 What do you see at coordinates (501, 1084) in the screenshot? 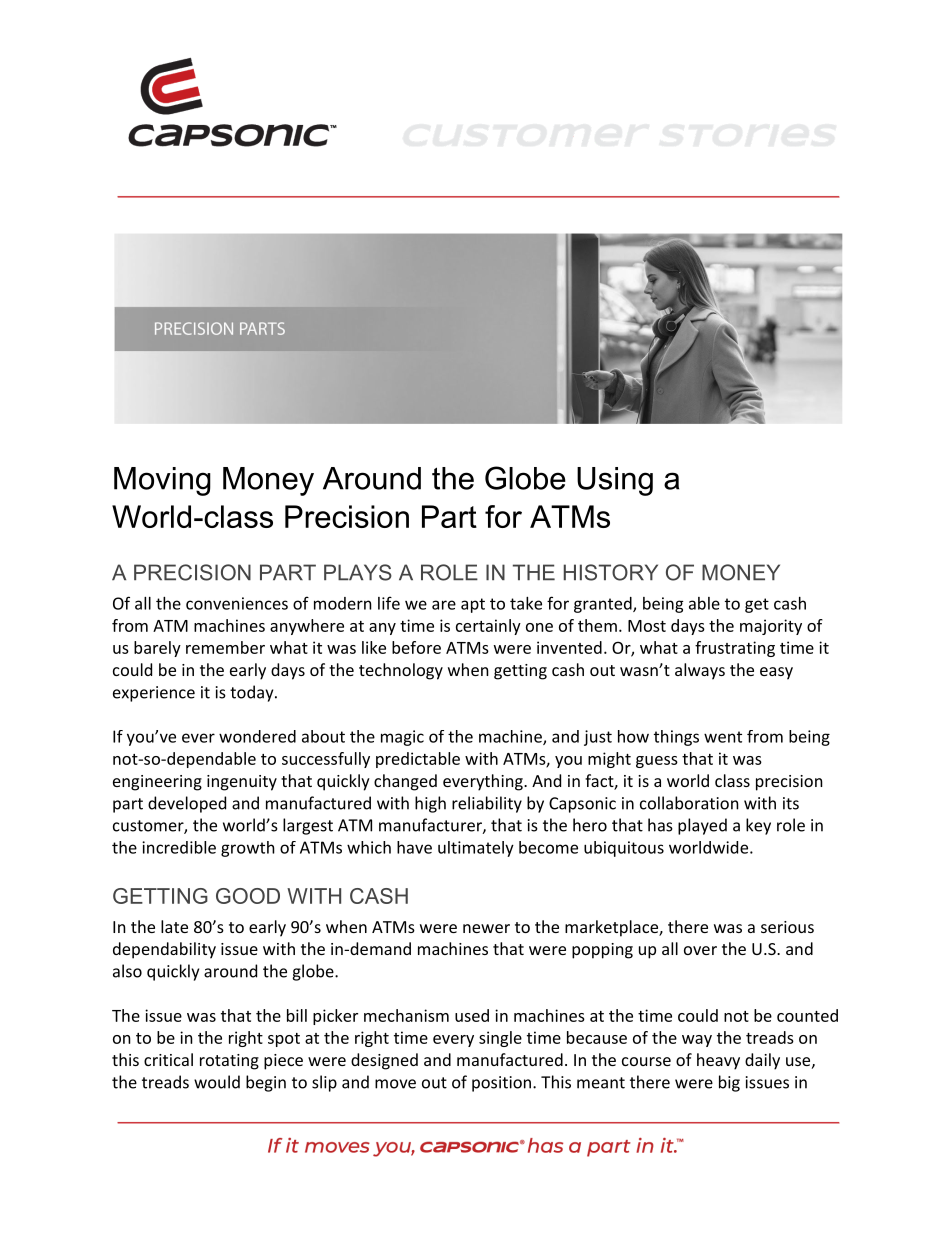
I see `position` at bounding box center [501, 1084].
